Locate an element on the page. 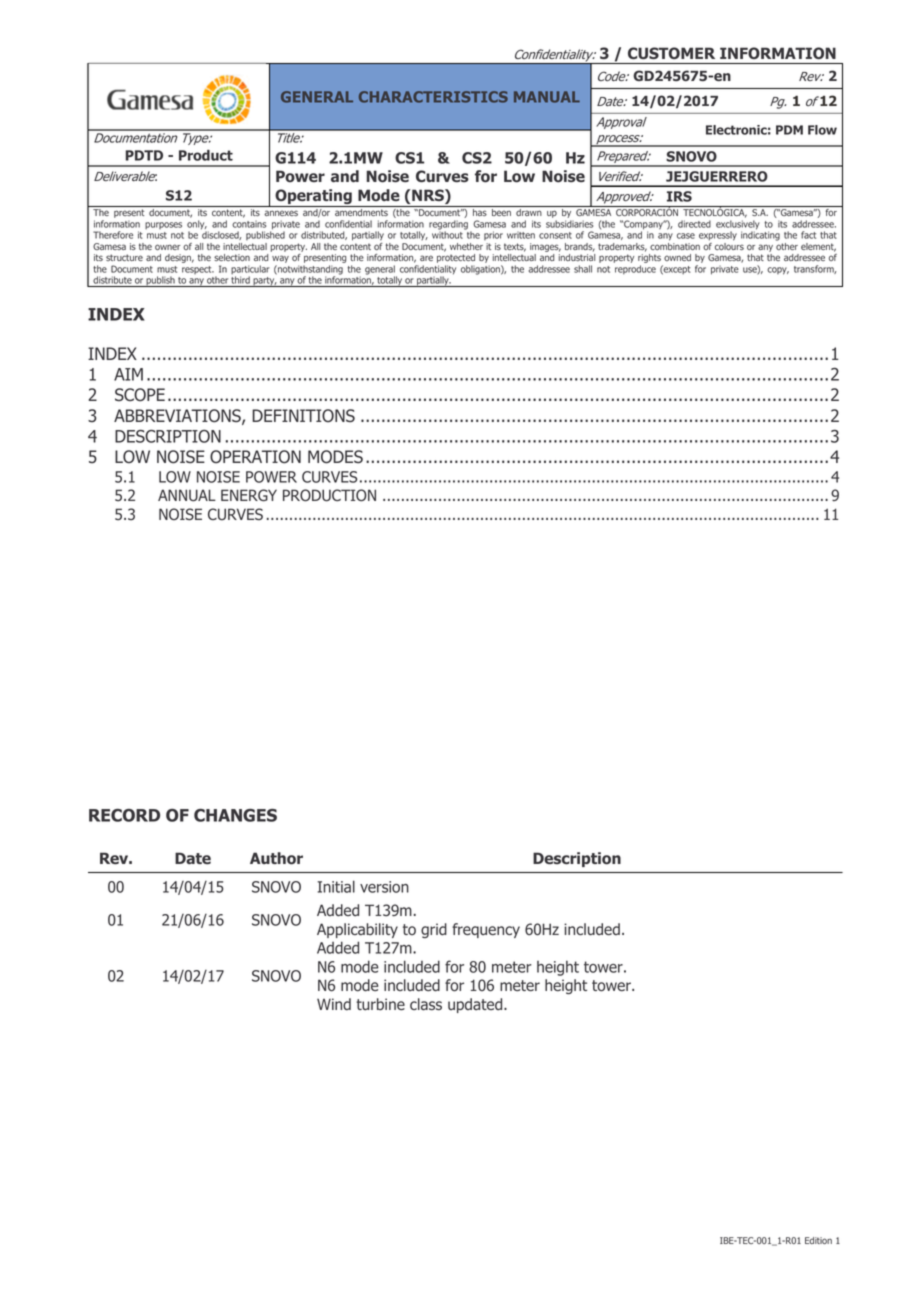 The height and width of the document is (1308, 924). Wind is located at coordinates (334, 1004).
